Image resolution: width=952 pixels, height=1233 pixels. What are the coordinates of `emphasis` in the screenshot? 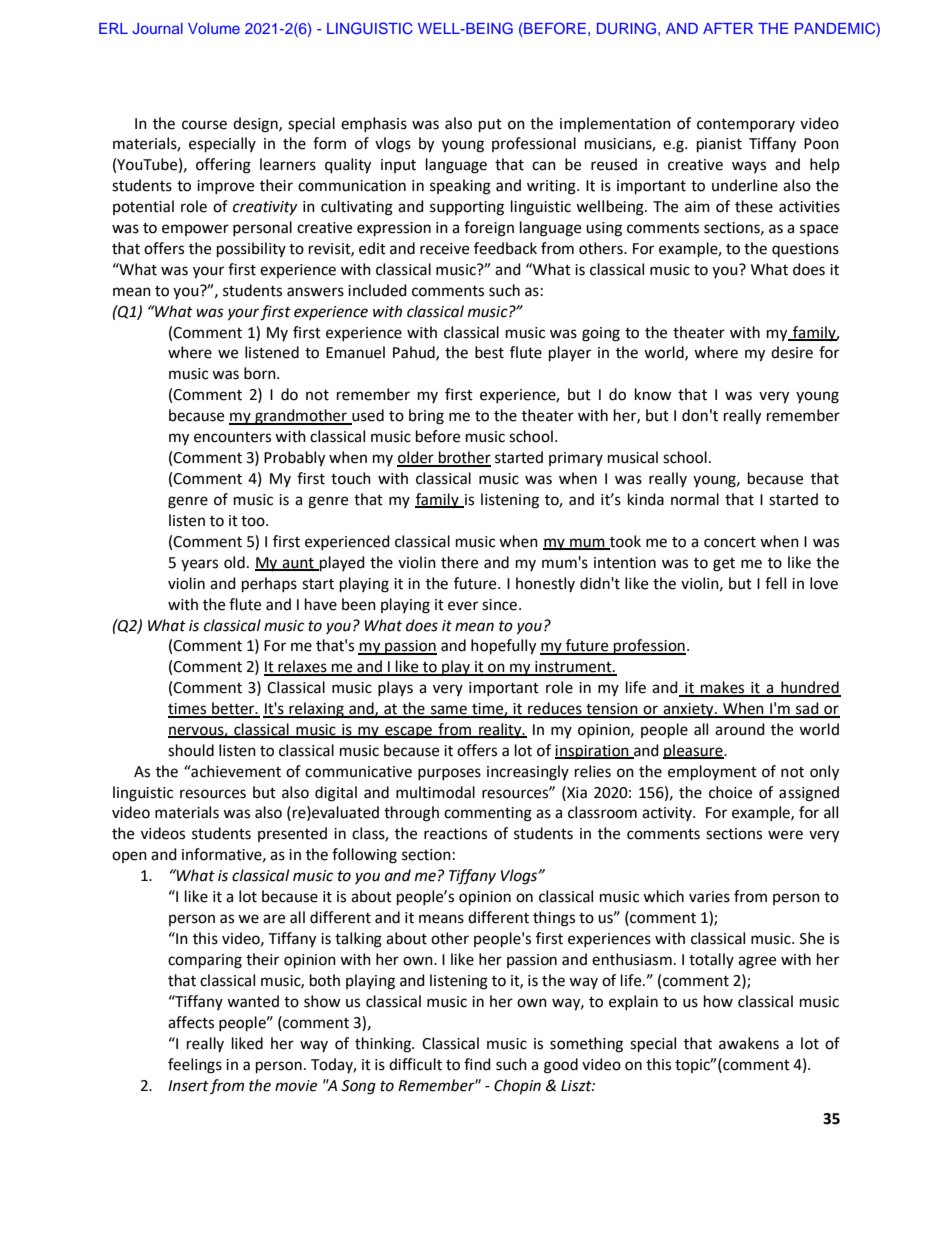 It's located at (374, 124).
